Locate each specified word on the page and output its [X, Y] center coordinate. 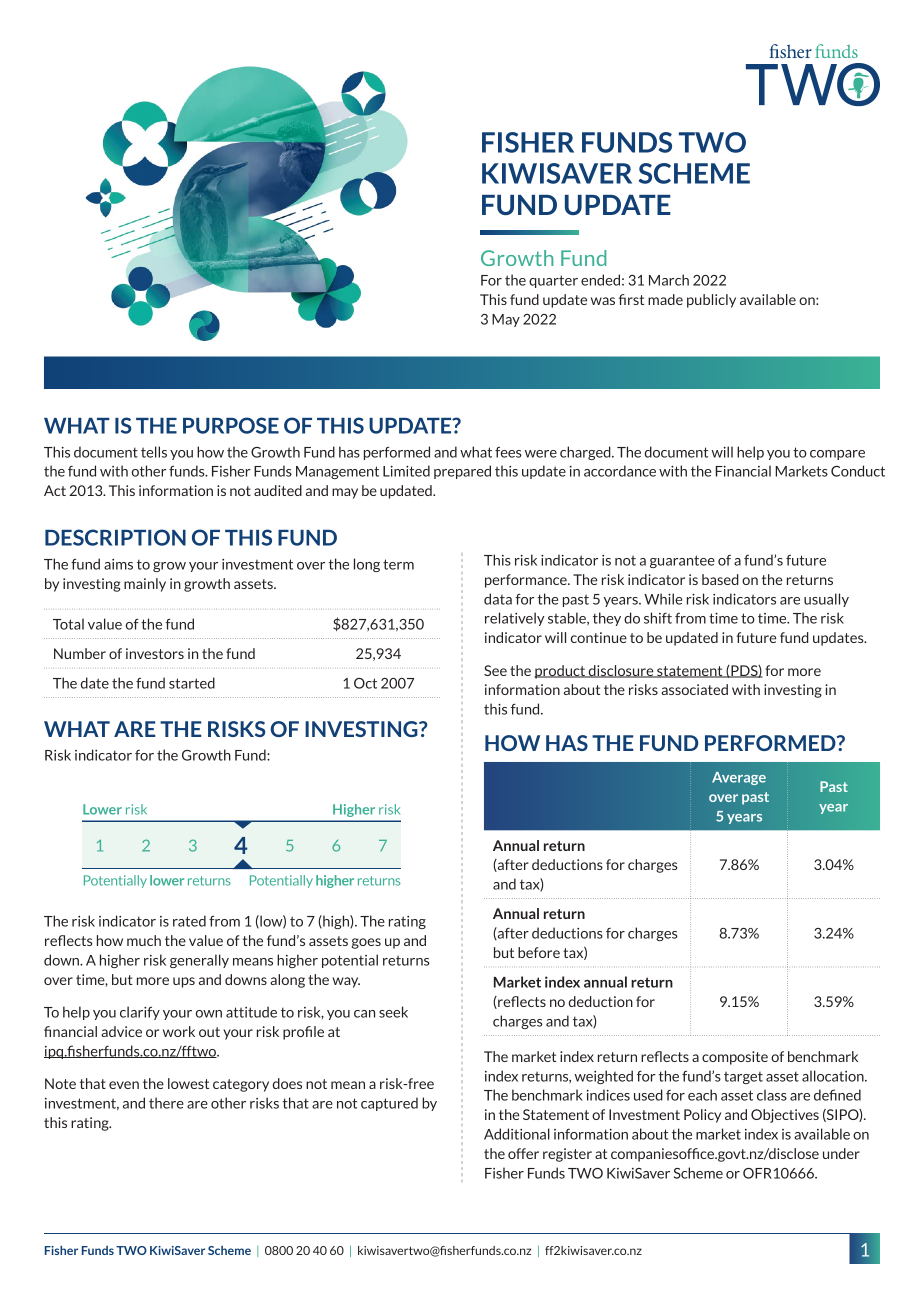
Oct [365, 683]
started [192, 683]
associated [694, 689]
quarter [553, 281]
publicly [711, 301]
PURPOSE [231, 425]
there [166, 1103]
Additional [517, 1134]
